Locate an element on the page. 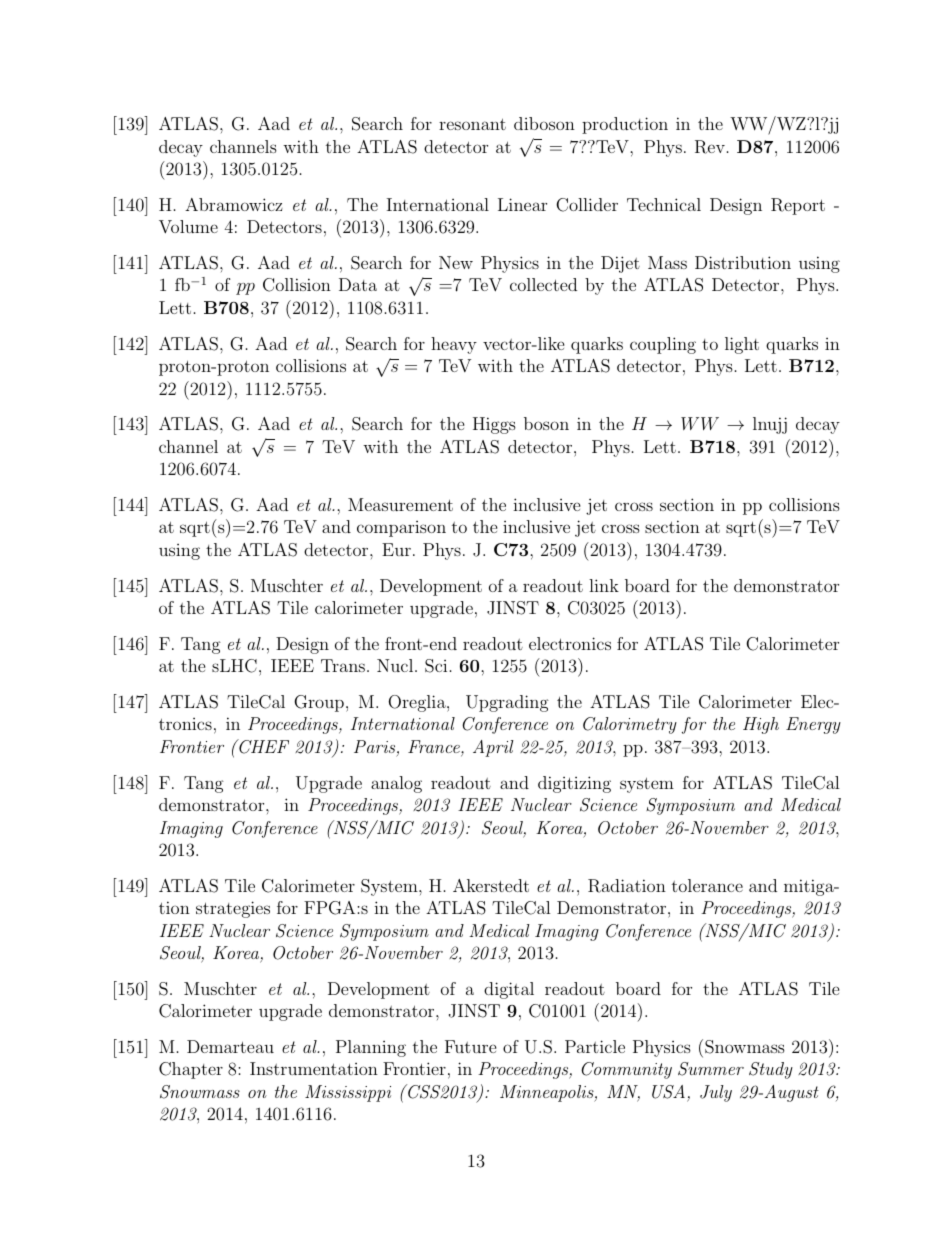 Image resolution: width=952 pixels, height=1233 pixels. Measurement is located at coordinates (400, 504).
